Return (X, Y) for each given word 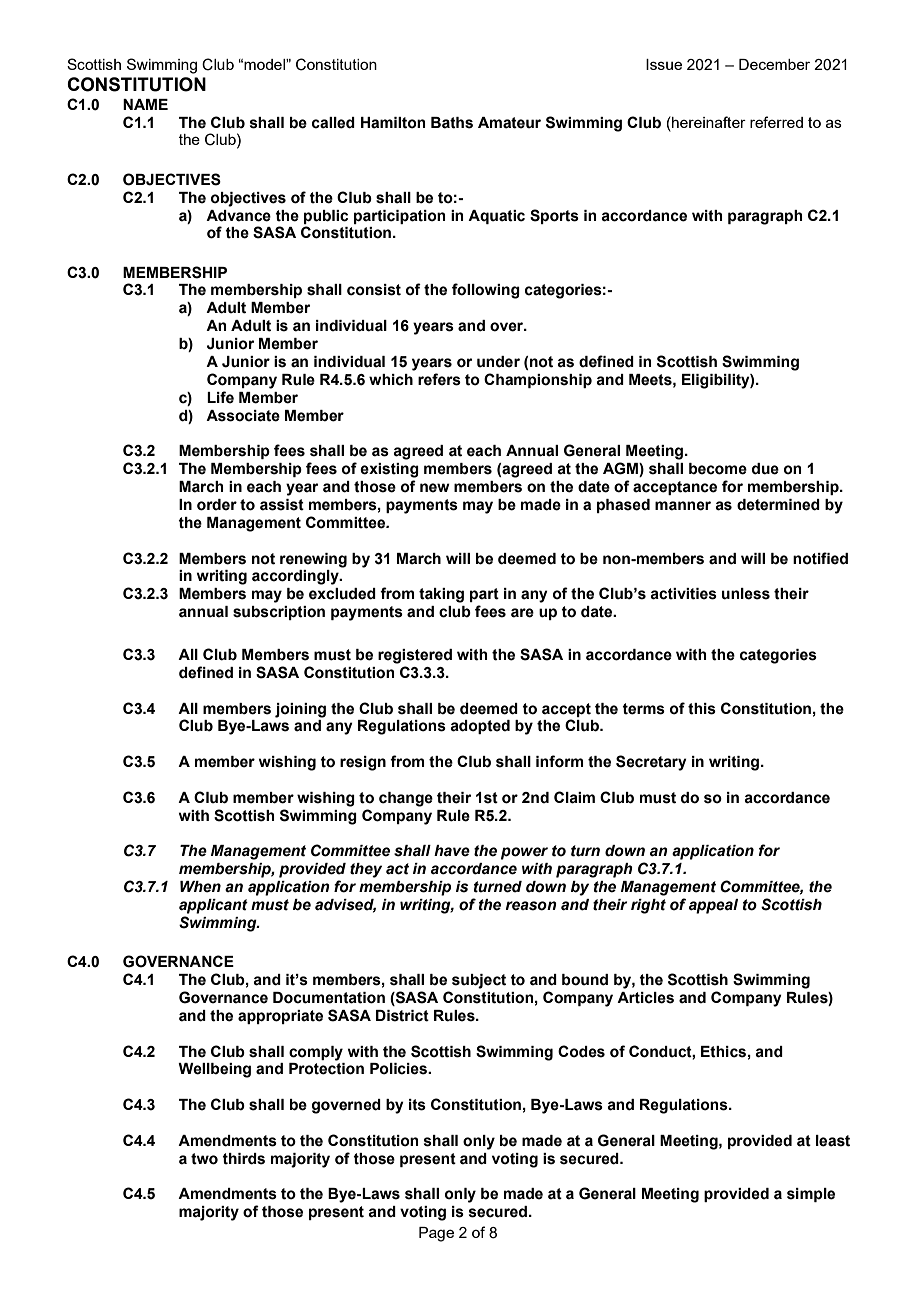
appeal (713, 906)
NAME (145, 104)
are (522, 613)
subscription (279, 613)
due (765, 469)
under (498, 362)
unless (746, 594)
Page (436, 1234)
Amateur (509, 123)
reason (531, 906)
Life (220, 397)
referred (776, 122)
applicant (213, 906)
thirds (243, 1159)
